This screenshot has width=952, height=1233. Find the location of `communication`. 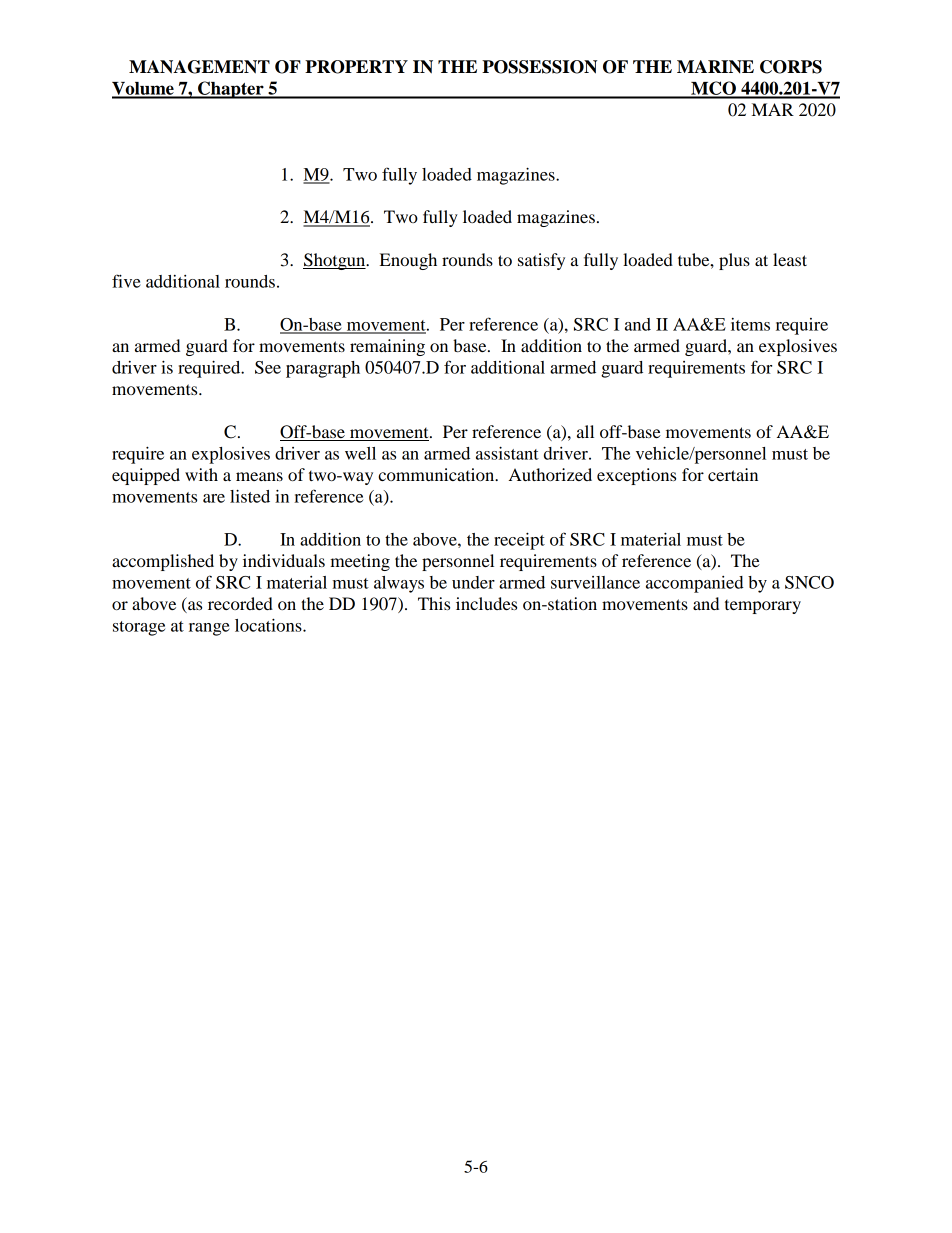

communication is located at coordinates (437, 474).
